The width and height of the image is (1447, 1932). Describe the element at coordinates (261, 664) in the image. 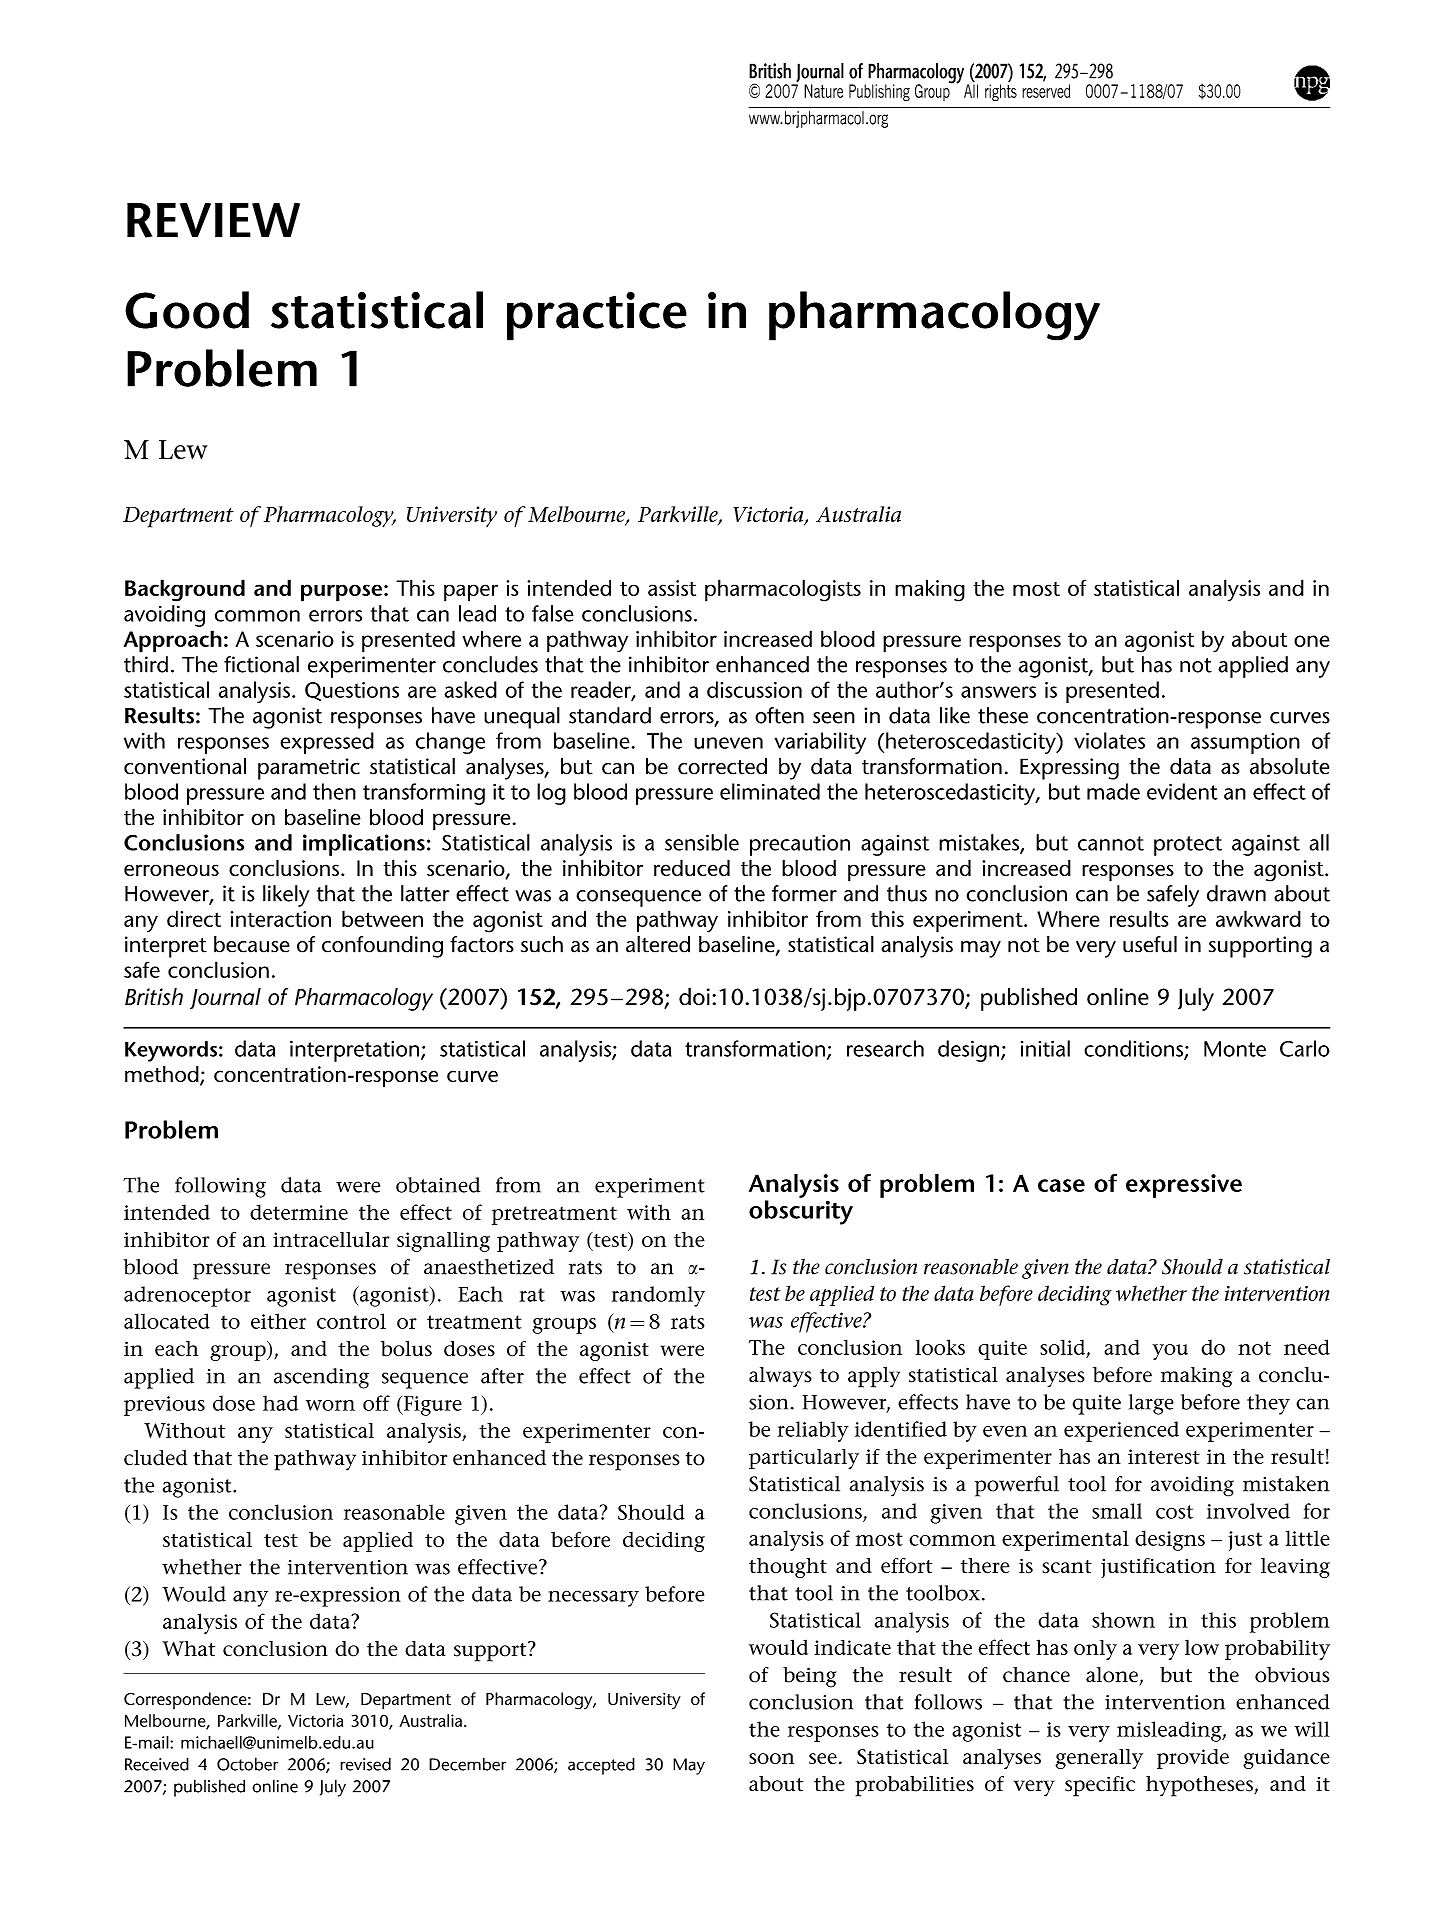

I see `fictional` at that location.
